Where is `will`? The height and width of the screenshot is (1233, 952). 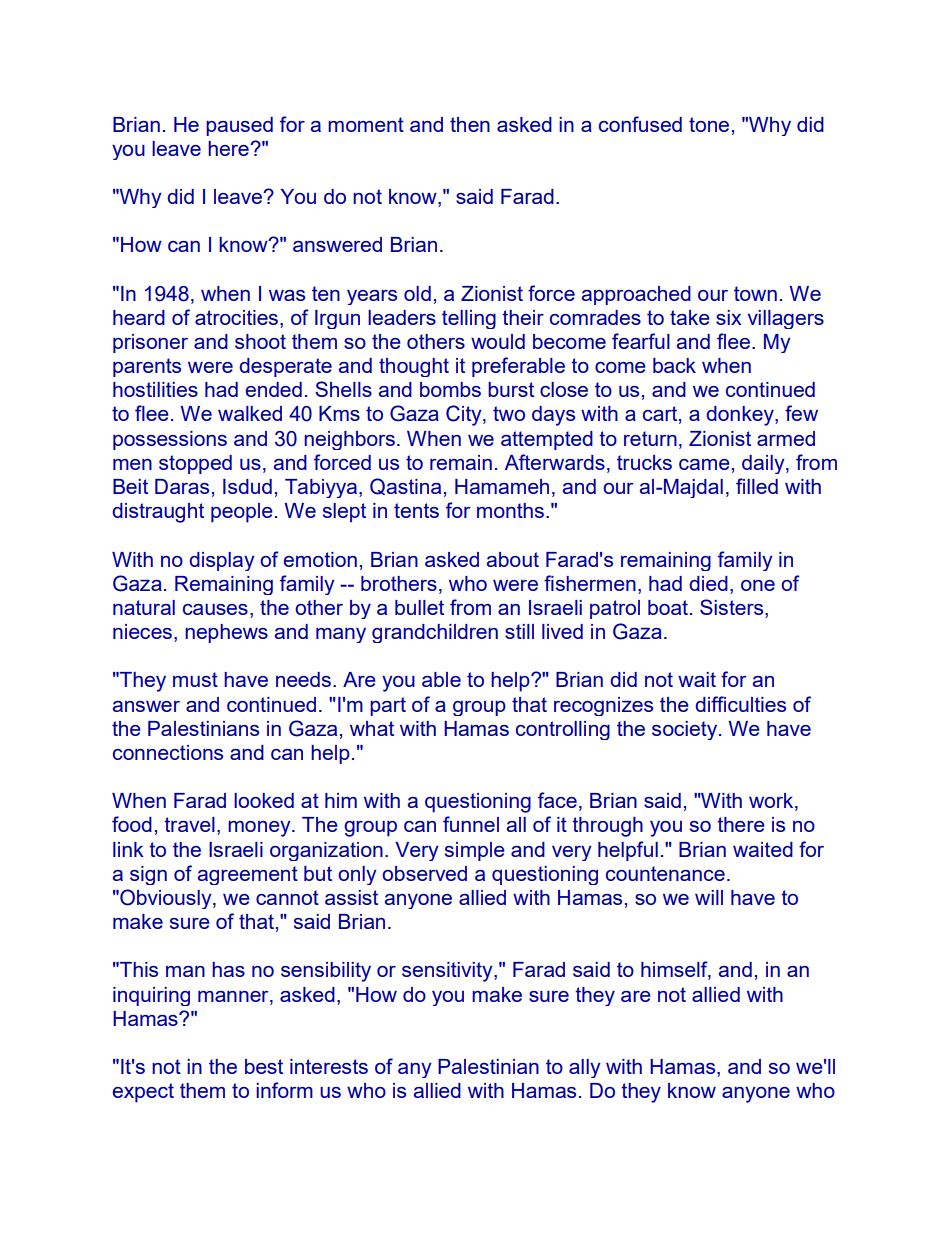
will is located at coordinates (709, 897).
